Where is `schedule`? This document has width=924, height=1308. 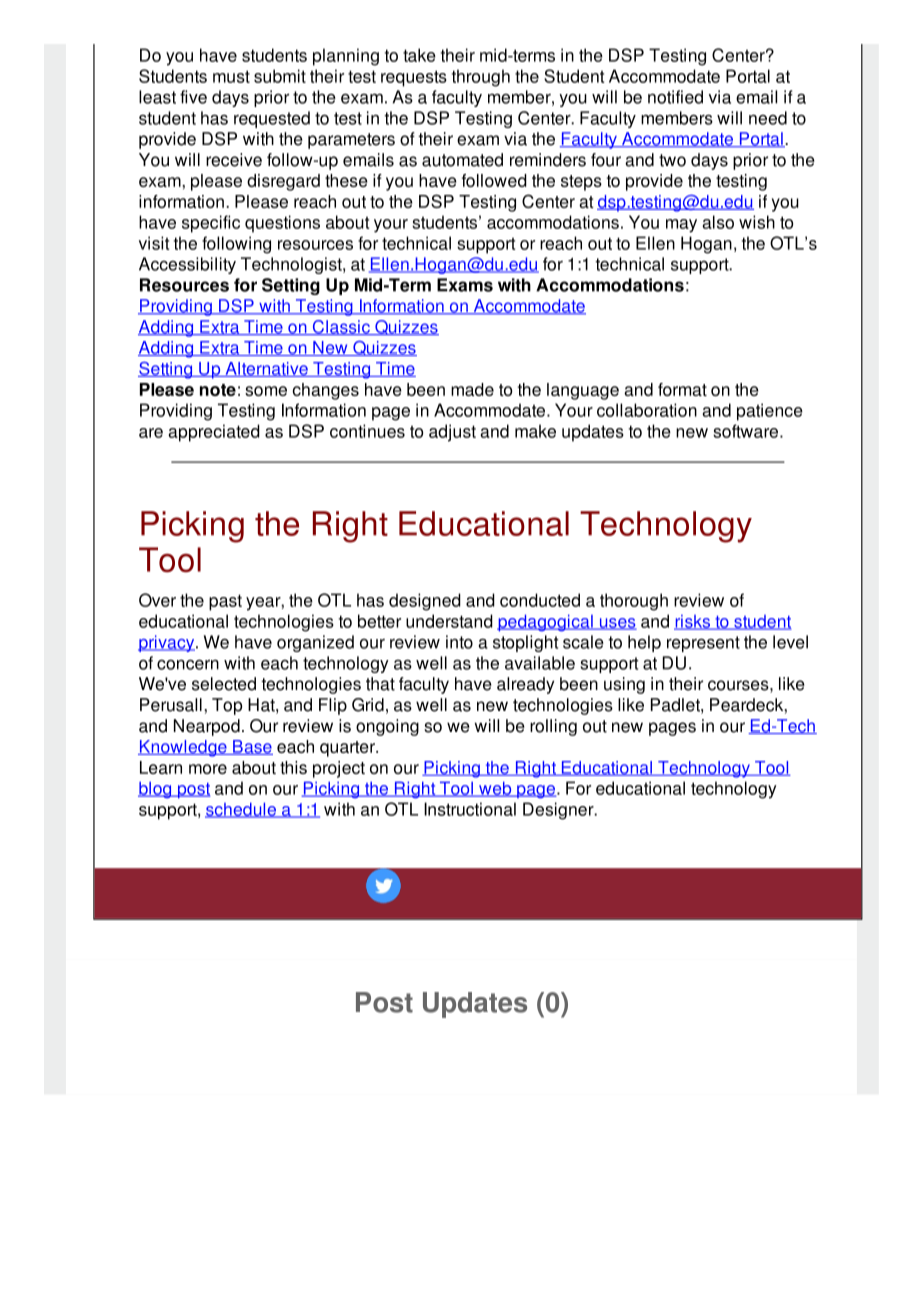 schedule is located at coordinates (241, 810).
